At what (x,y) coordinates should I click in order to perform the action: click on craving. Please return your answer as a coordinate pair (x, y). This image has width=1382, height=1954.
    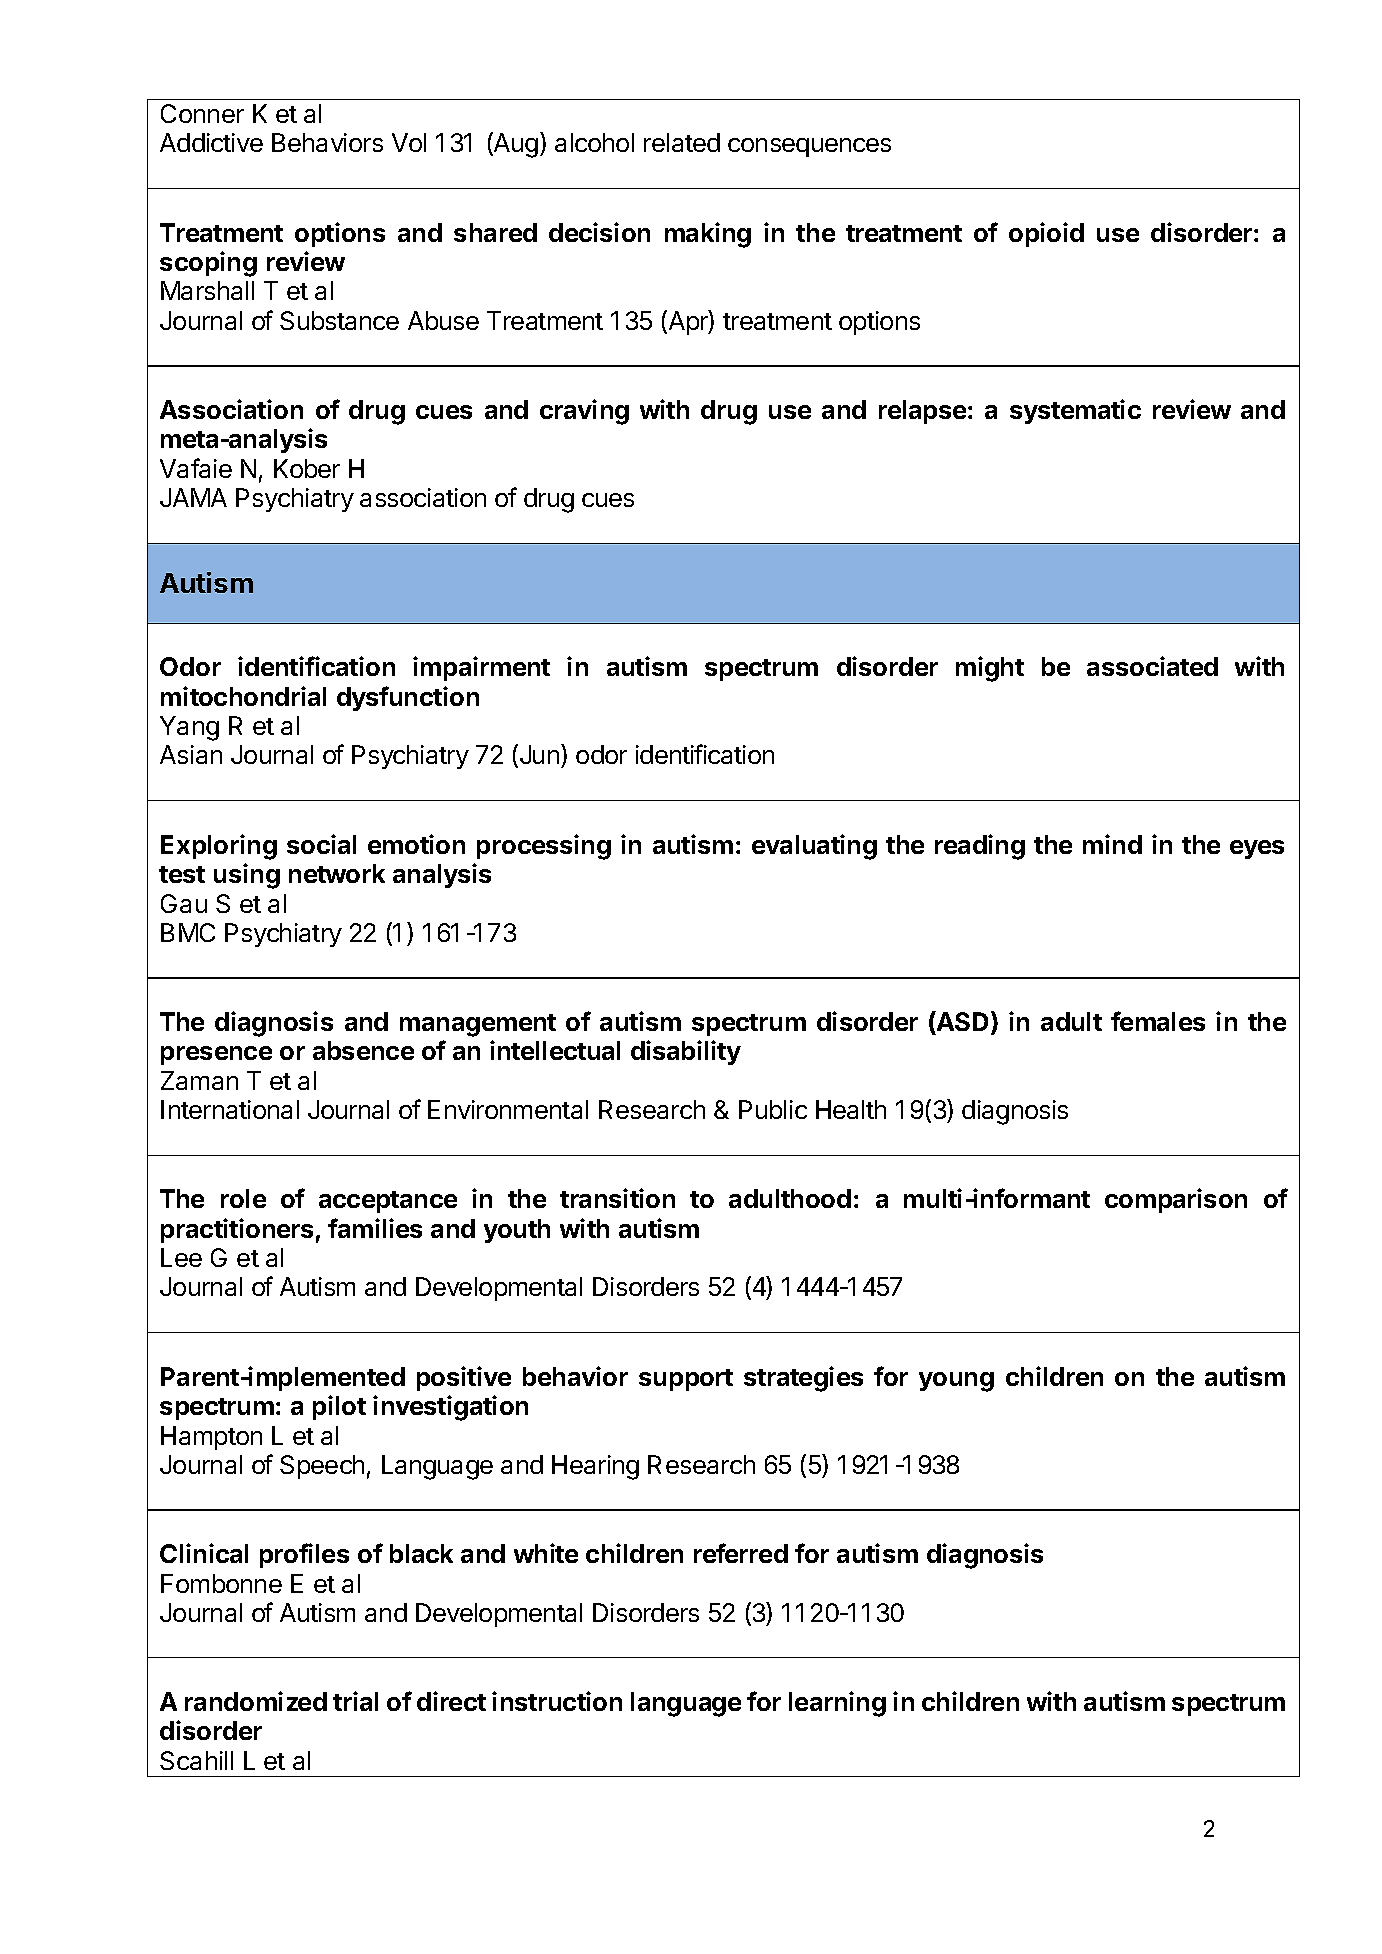
    Looking at the image, I should click on (584, 412).
